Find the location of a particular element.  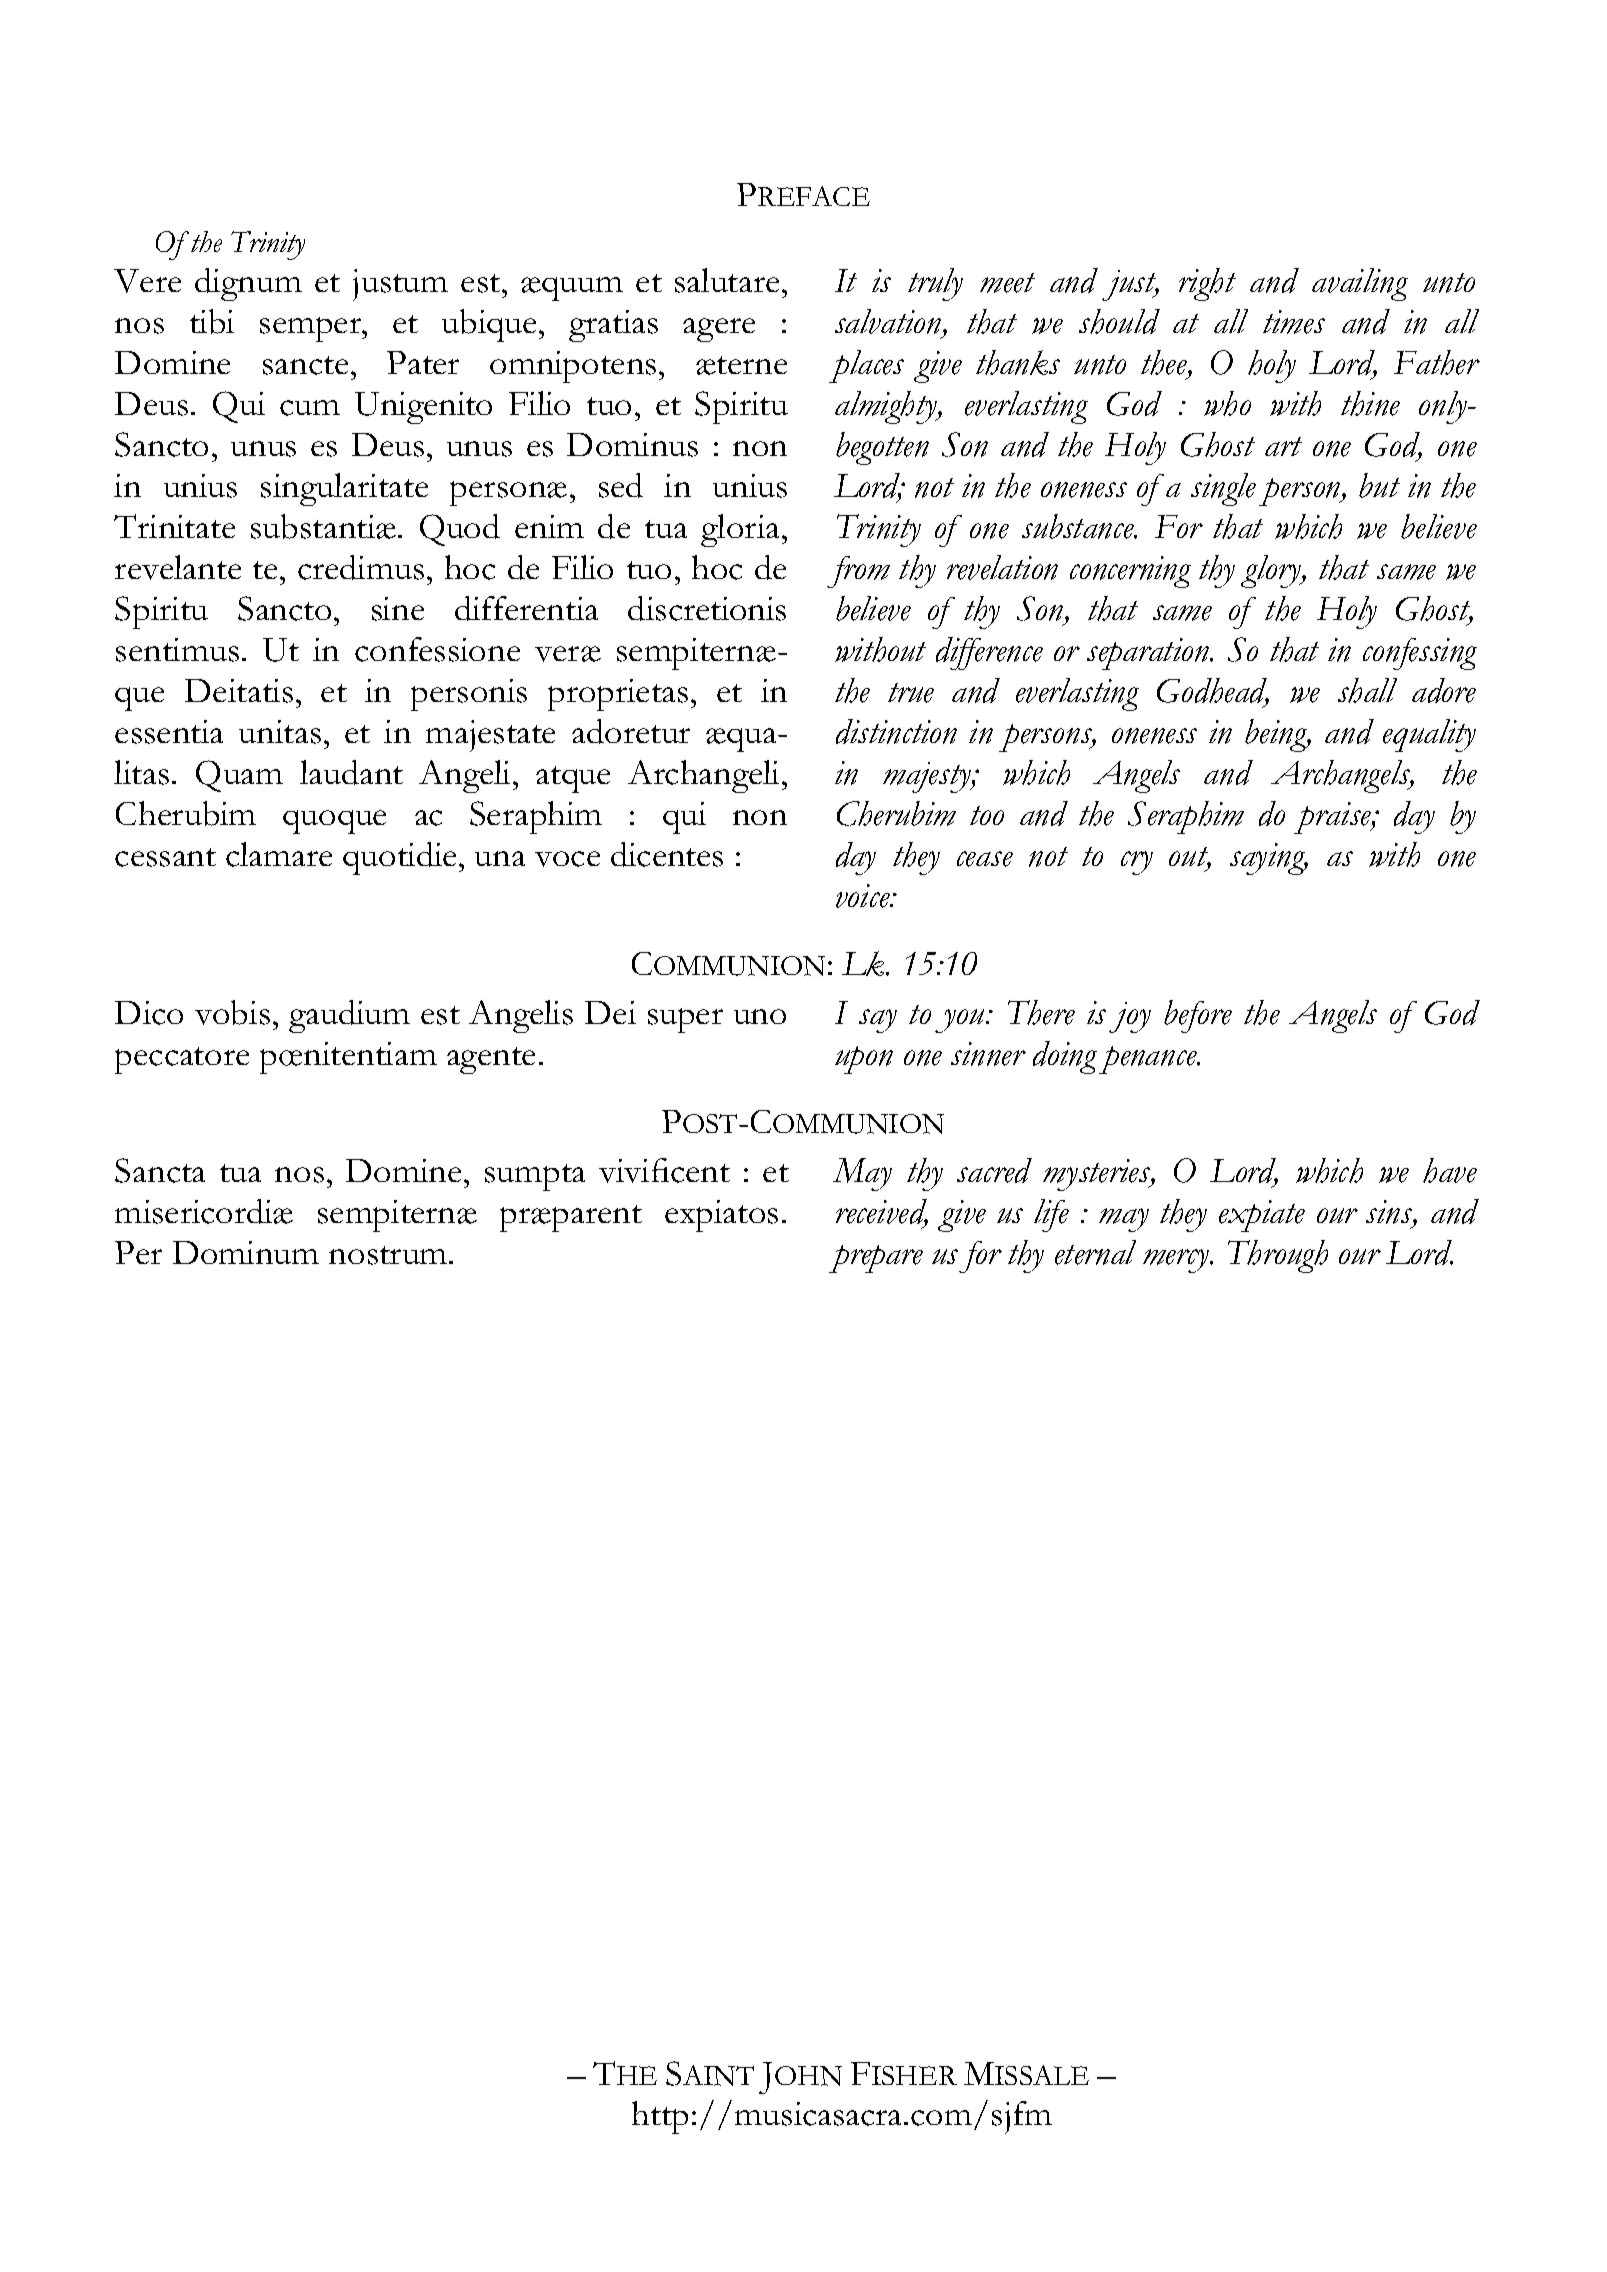

salvation is located at coordinates (889, 323).
